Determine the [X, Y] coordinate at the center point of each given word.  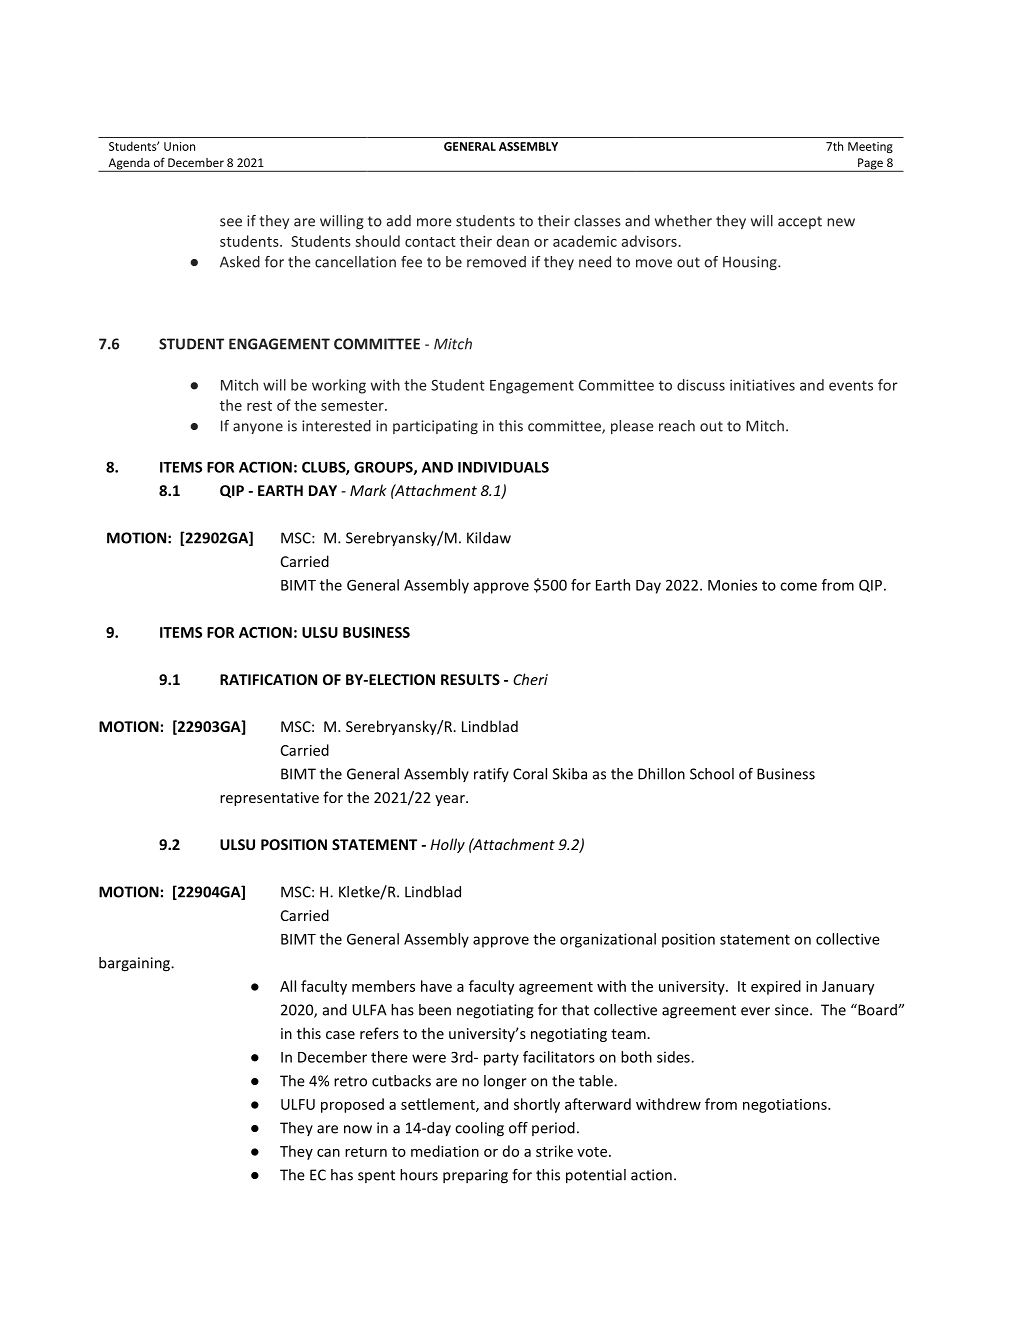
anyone [258, 428]
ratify [491, 775]
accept [800, 222]
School [712, 774]
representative [269, 799]
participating [435, 427]
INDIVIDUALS [503, 467]
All [288, 986]
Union [179, 146]
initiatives [762, 385]
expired [776, 987]
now [358, 1129]
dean [513, 241]
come [798, 586]
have [436, 986]
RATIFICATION [268, 679]
